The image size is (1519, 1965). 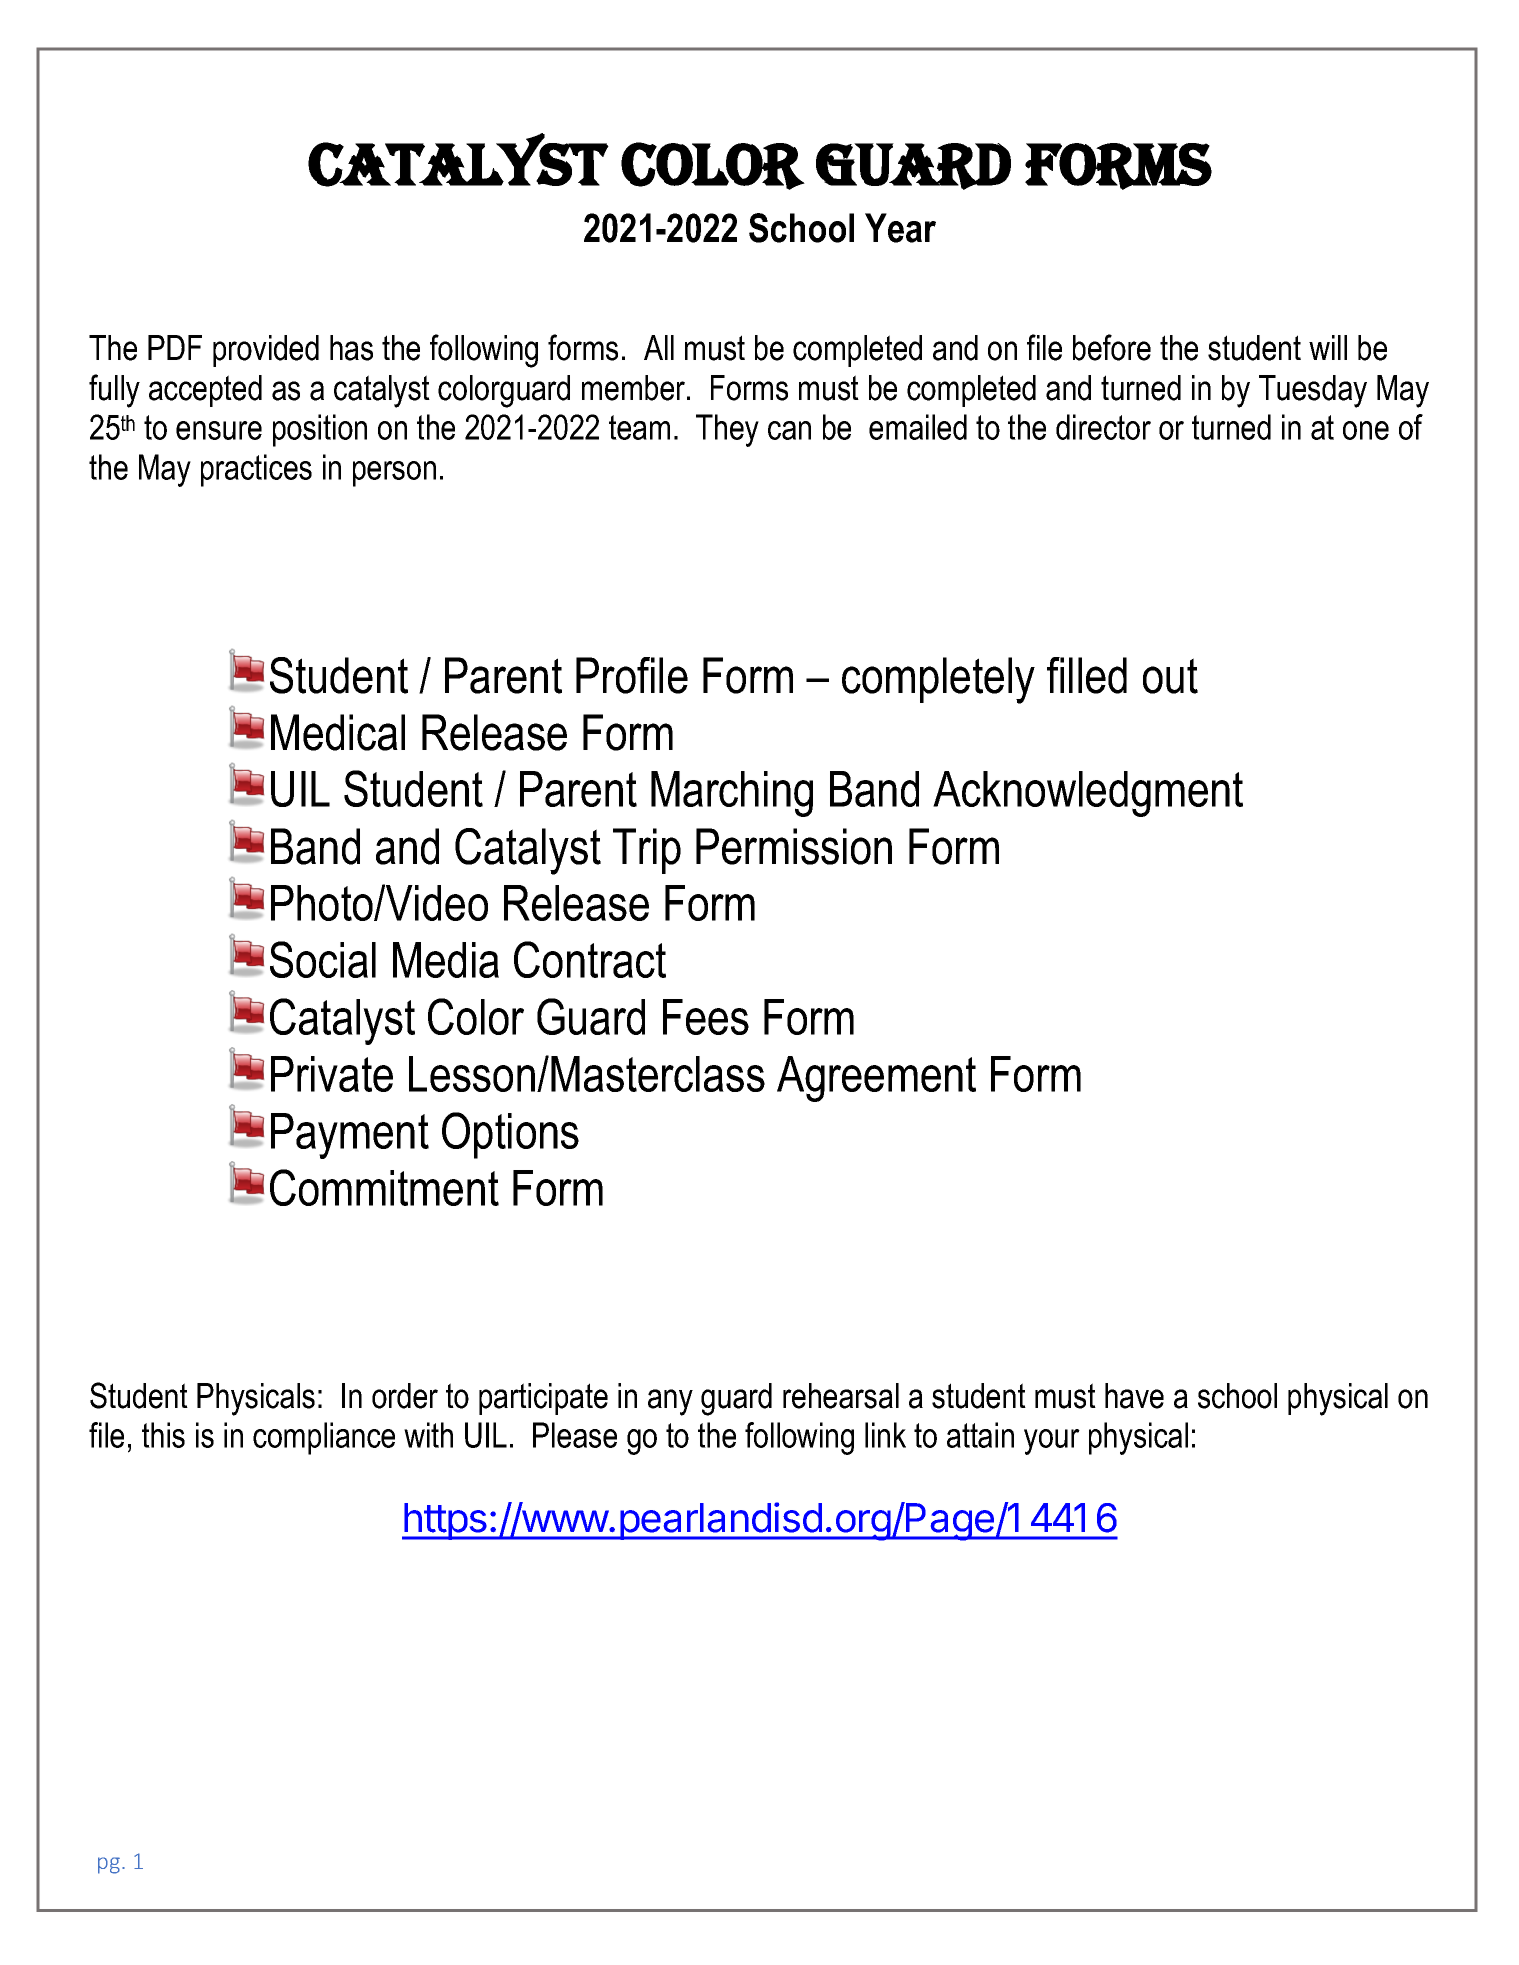 I want to click on Permission, so click(x=794, y=846).
